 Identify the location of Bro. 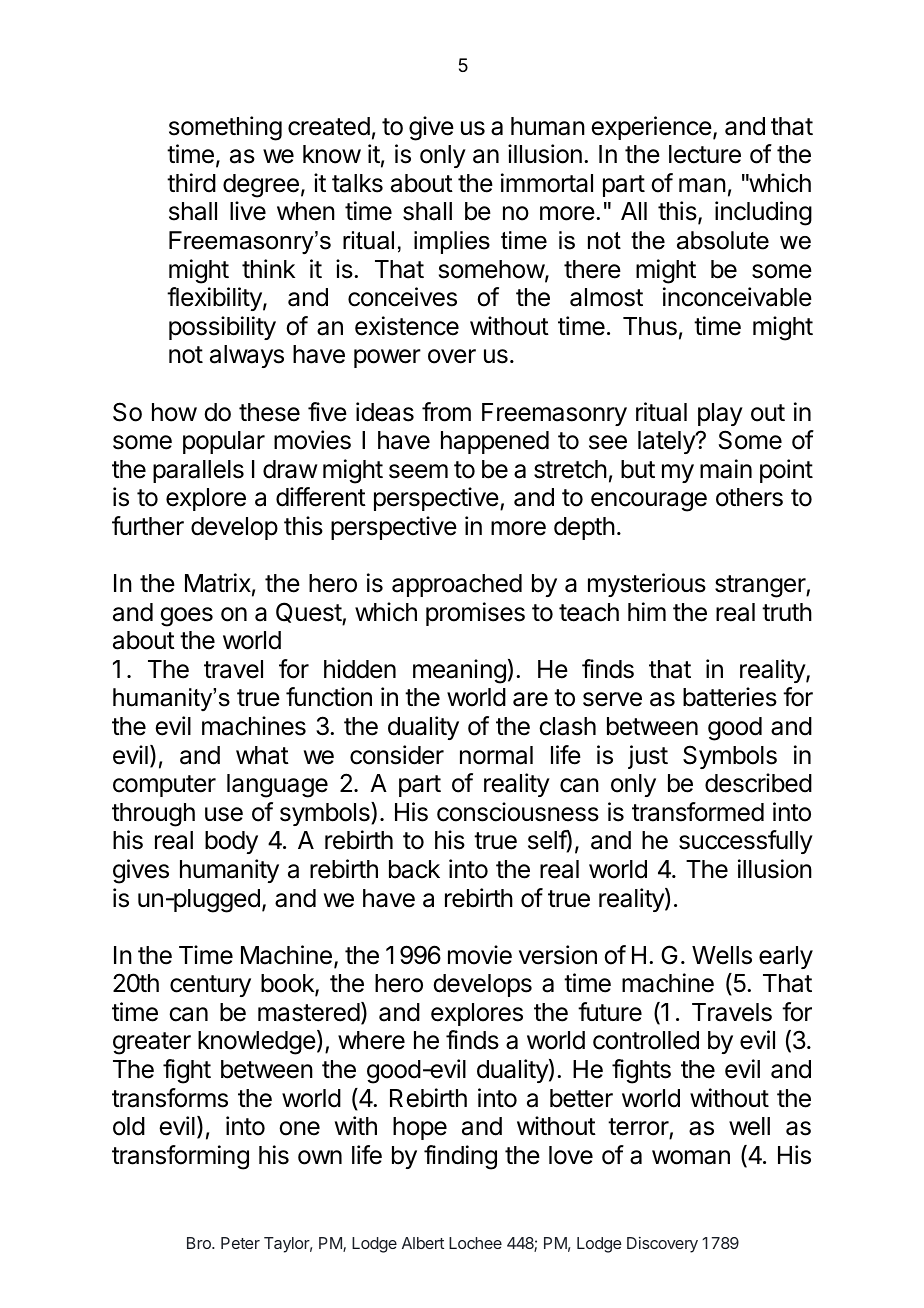
(200, 1243).
